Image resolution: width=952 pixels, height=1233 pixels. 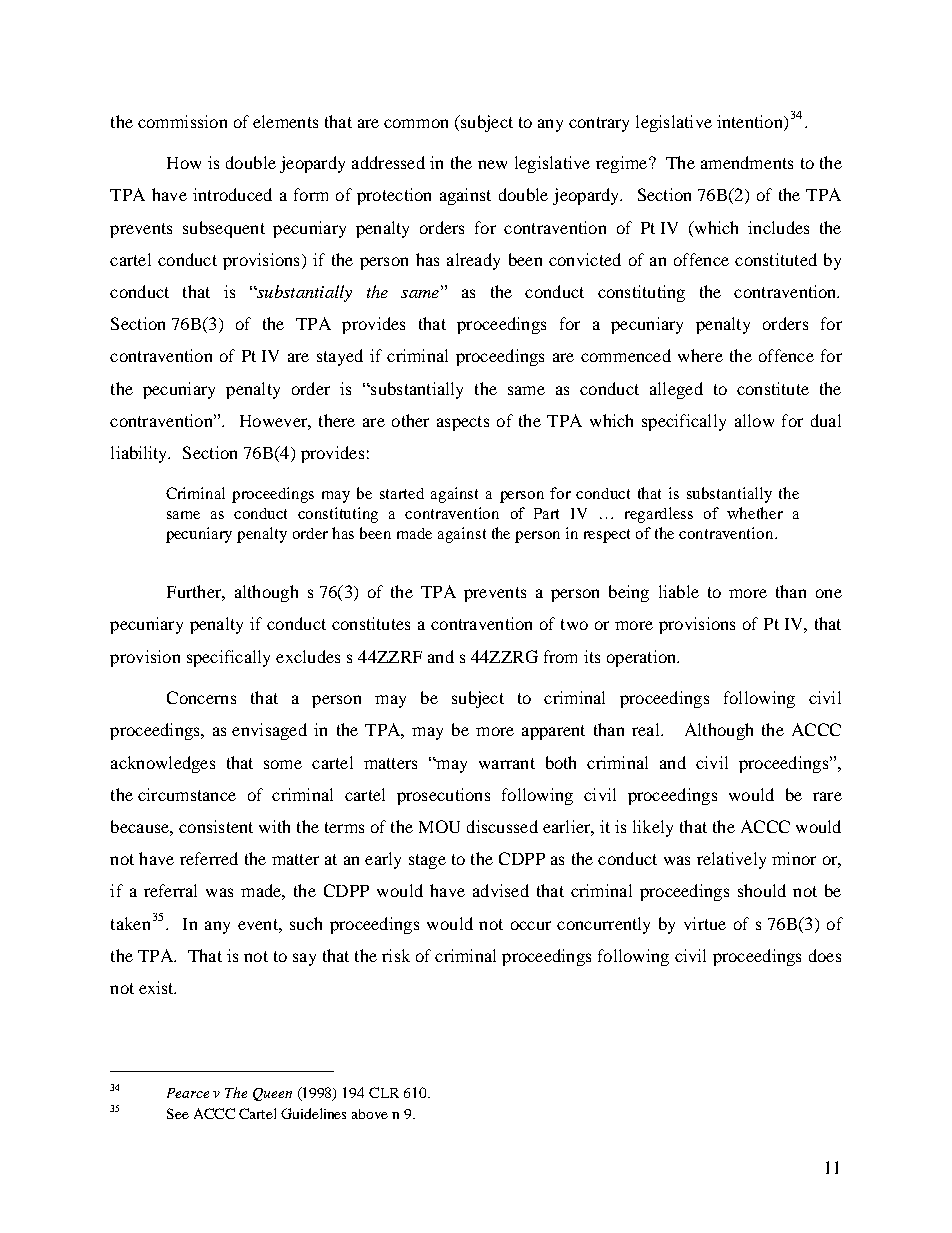 I want to click on CLR, so click(x=384, y=1092).
